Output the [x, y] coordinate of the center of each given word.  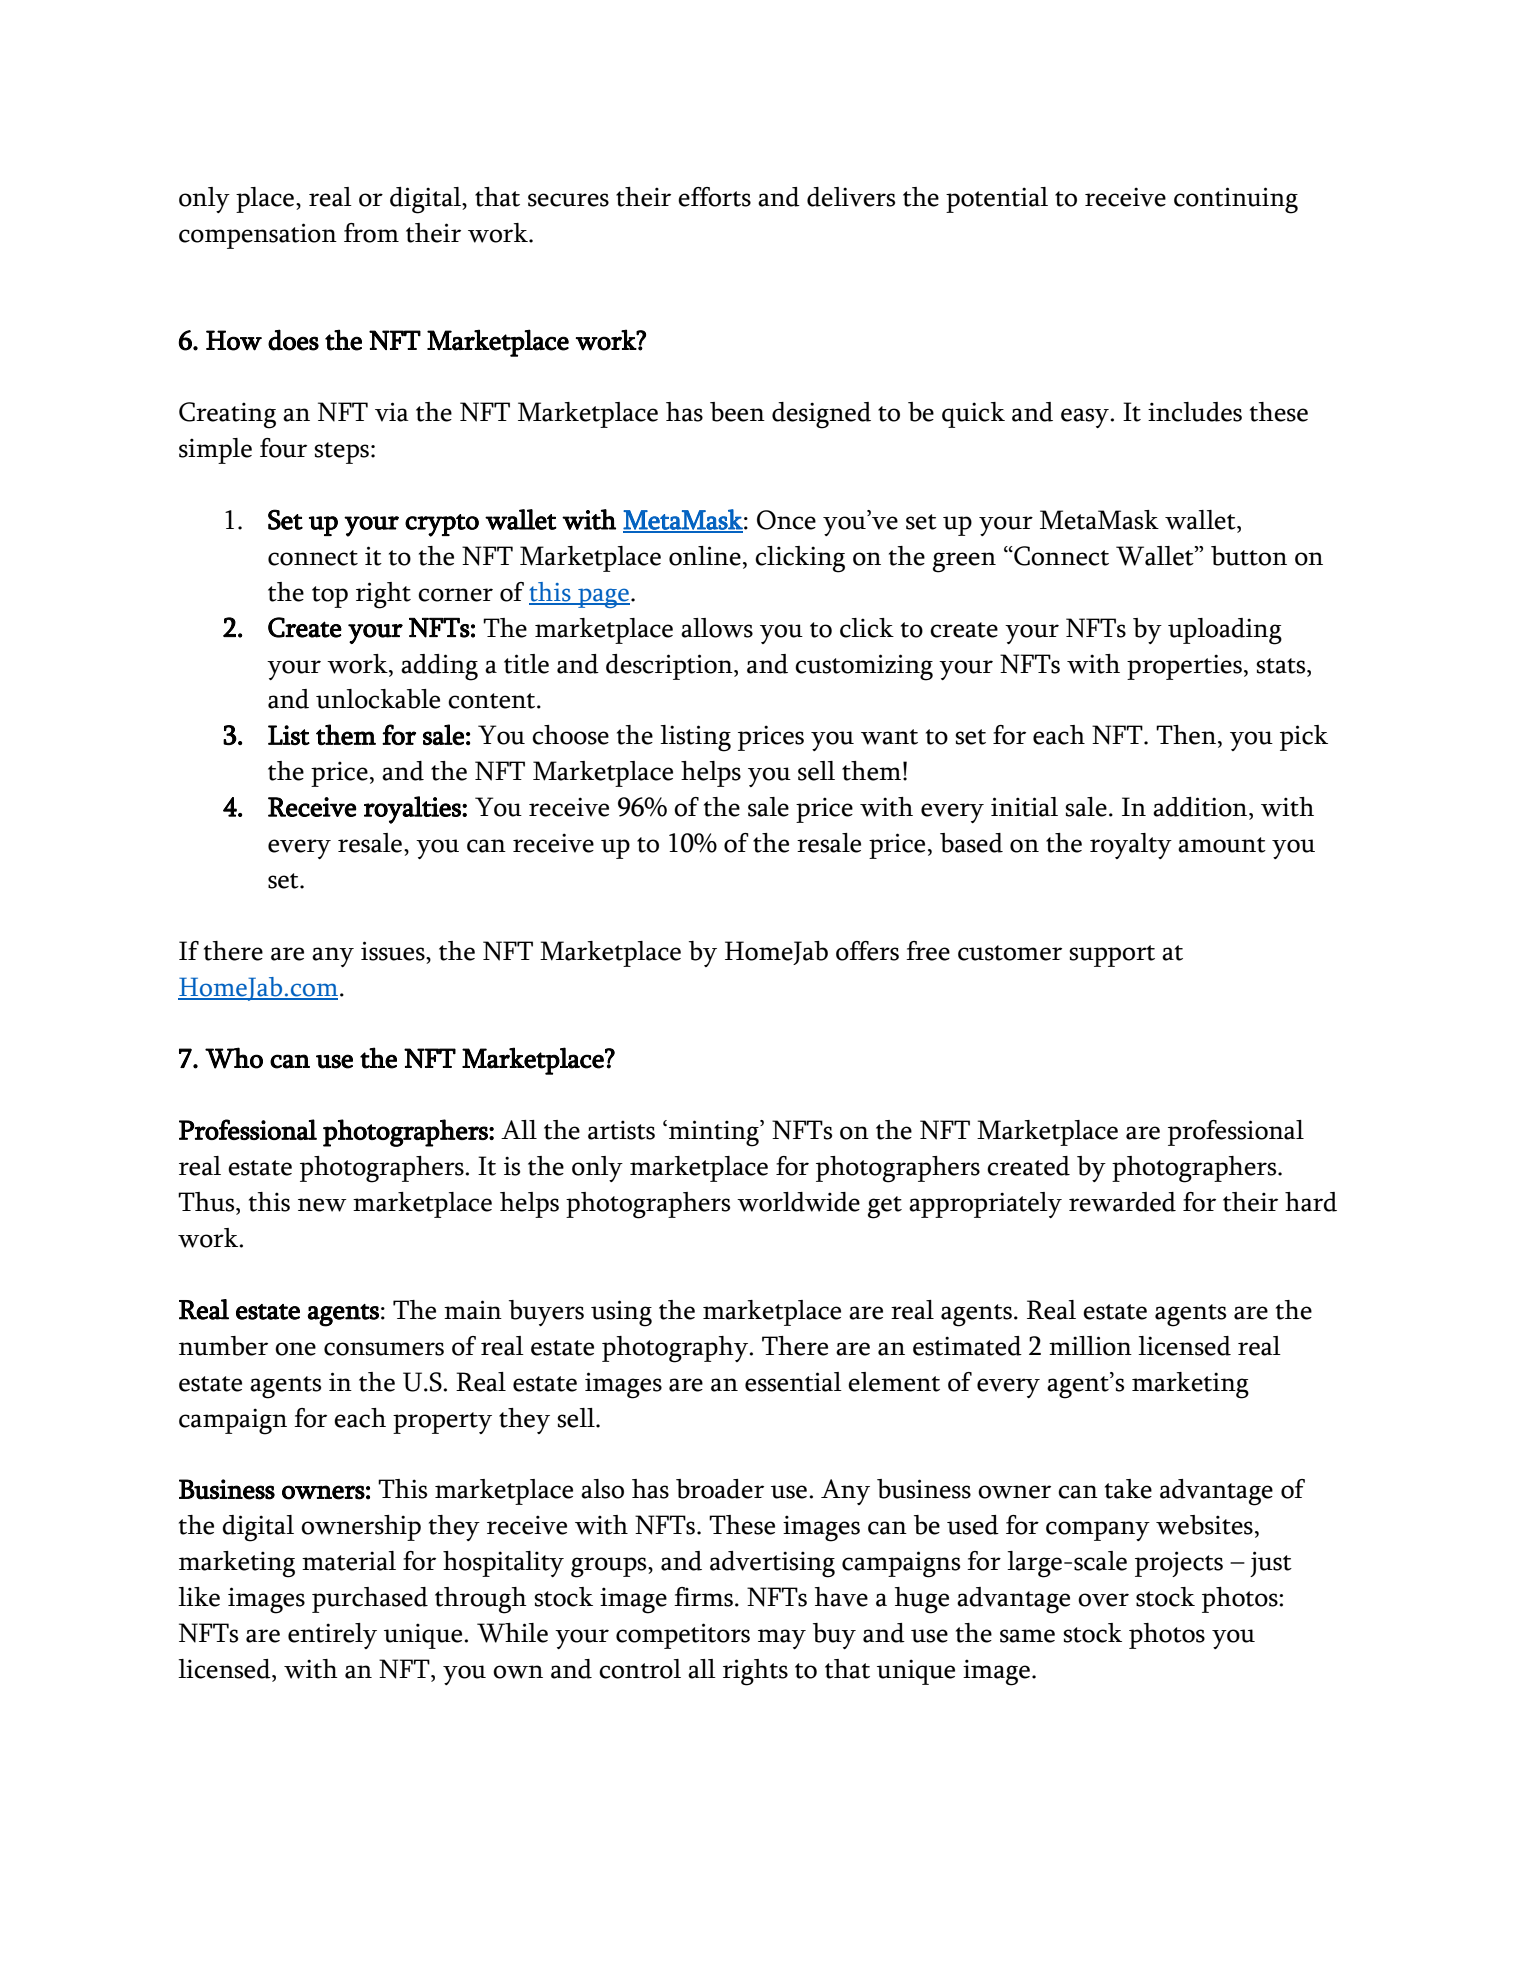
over [1103, 1600]
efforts [714, 197]
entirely [332, 1636]
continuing [1236, 200]
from [371, 233]
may [782, 1639]
